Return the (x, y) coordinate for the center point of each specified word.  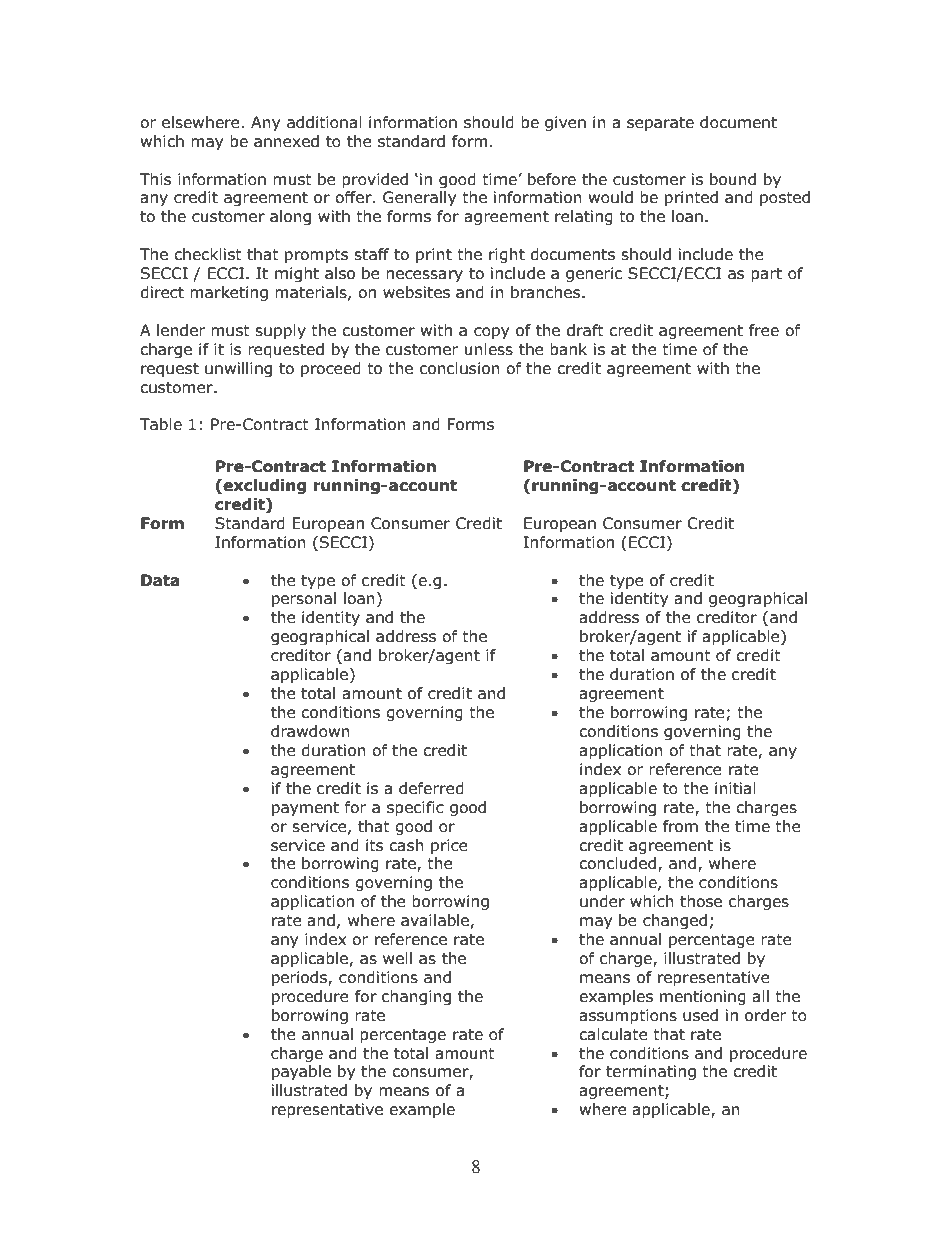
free (764, 330)
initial (735, 788)
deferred (431, 788)
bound (733, 179)
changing (416, 997)
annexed (286, 141)
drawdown (310, 731)
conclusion (460, 368)
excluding (263, 486)
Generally (419, 198)
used (700, 1015)
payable (301, 1072)
